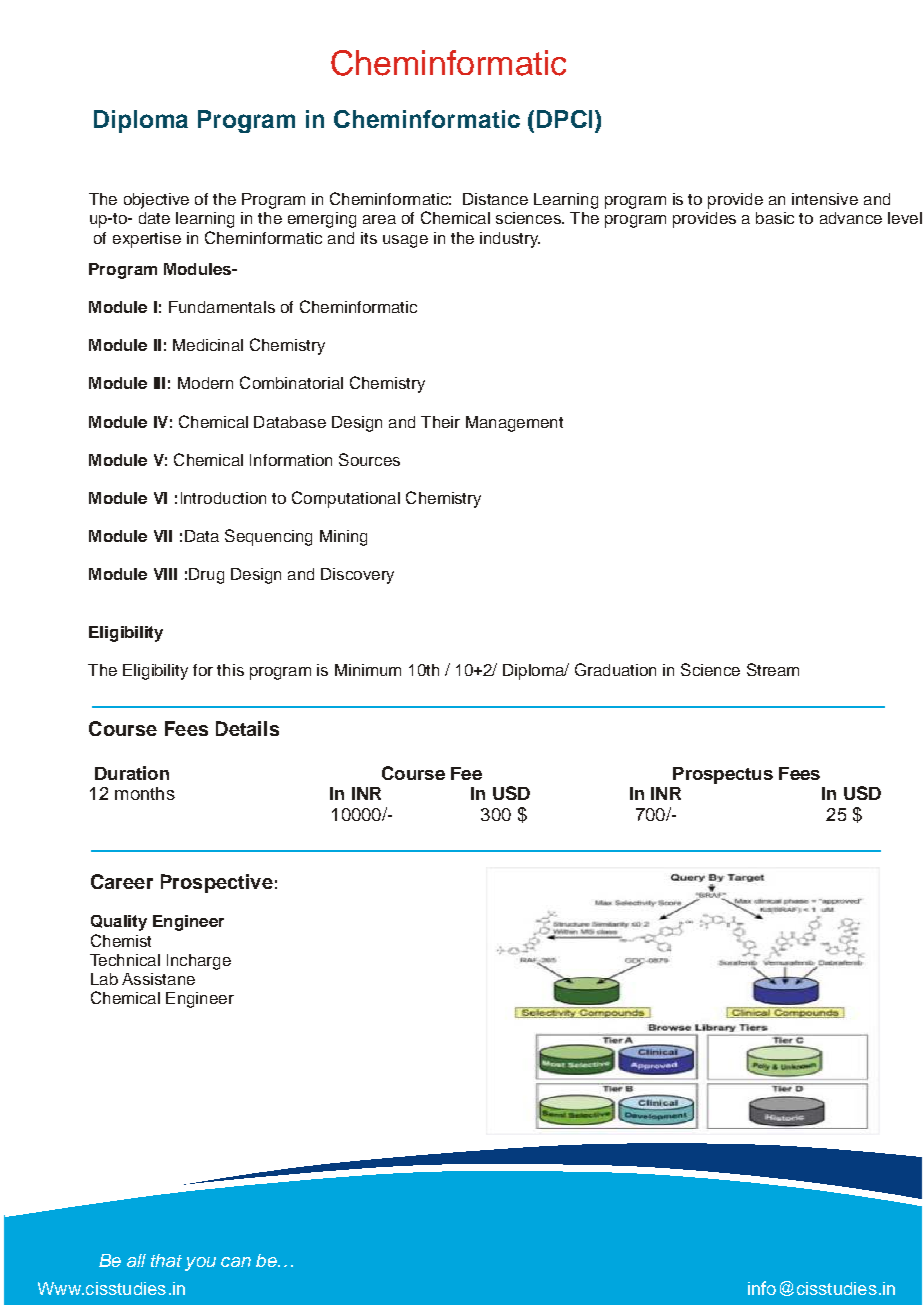 The image size is (924, 1308). Describe the element at coordinates (723, 775) in the screenshot. I see `Prospectus` at that location.
